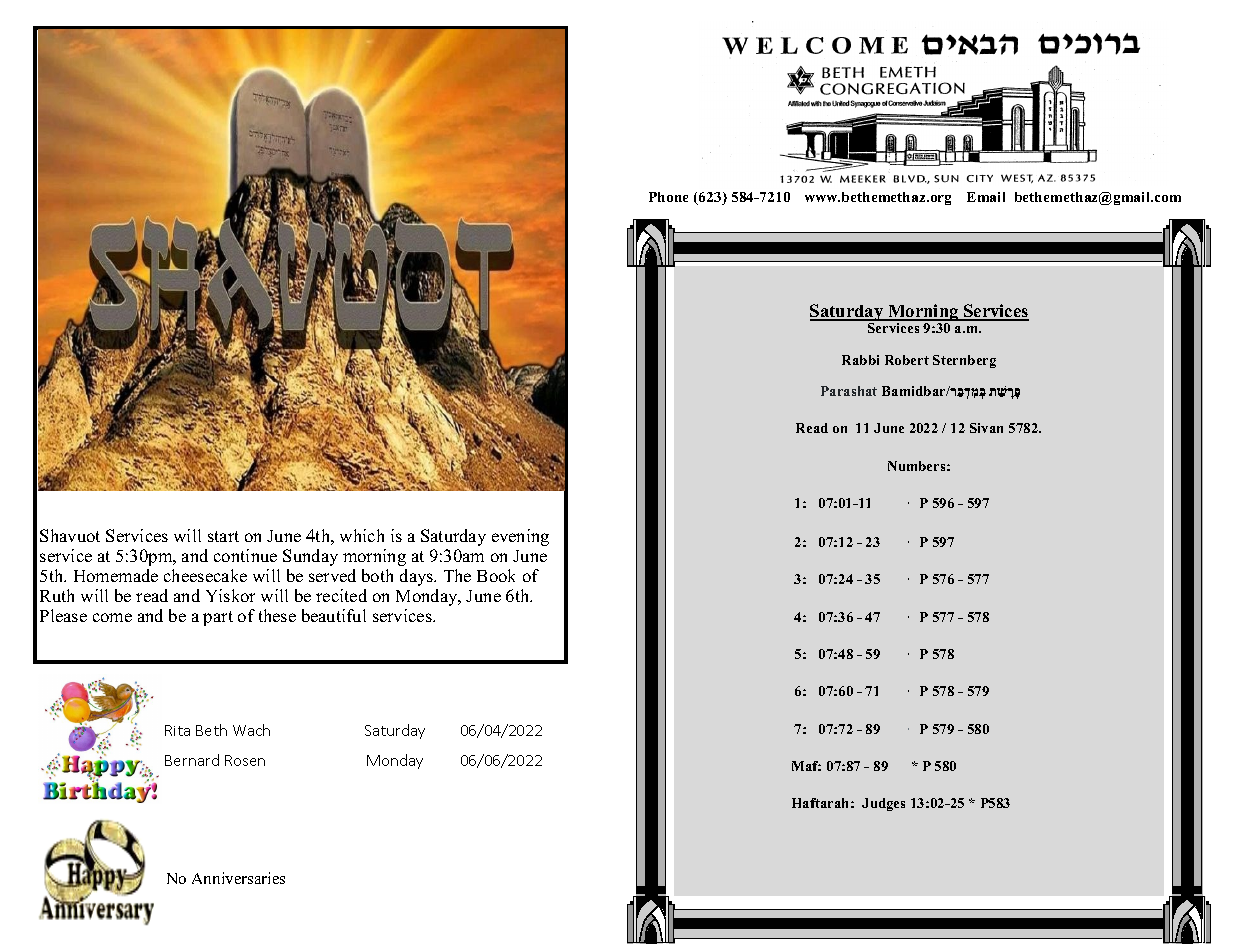  What do you see at coordinates (496, 575) in the image?
I see `Book` at bounding box center [496, 575].
